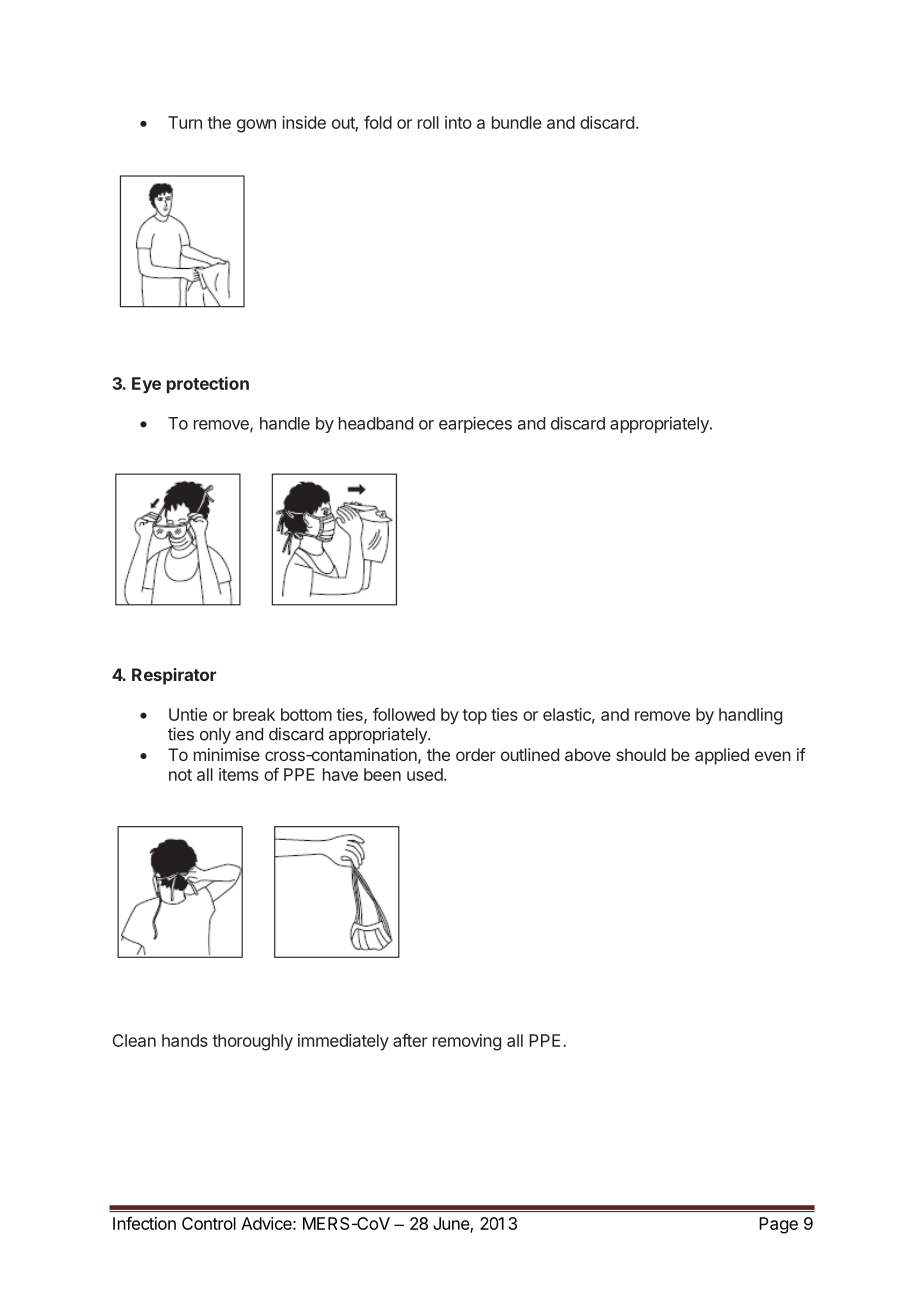 Image resolution: width=924 pixels, height=1308 pixels. Describe the element at coordinates (458, 122) in the screenshot. I see `into` at that location.
